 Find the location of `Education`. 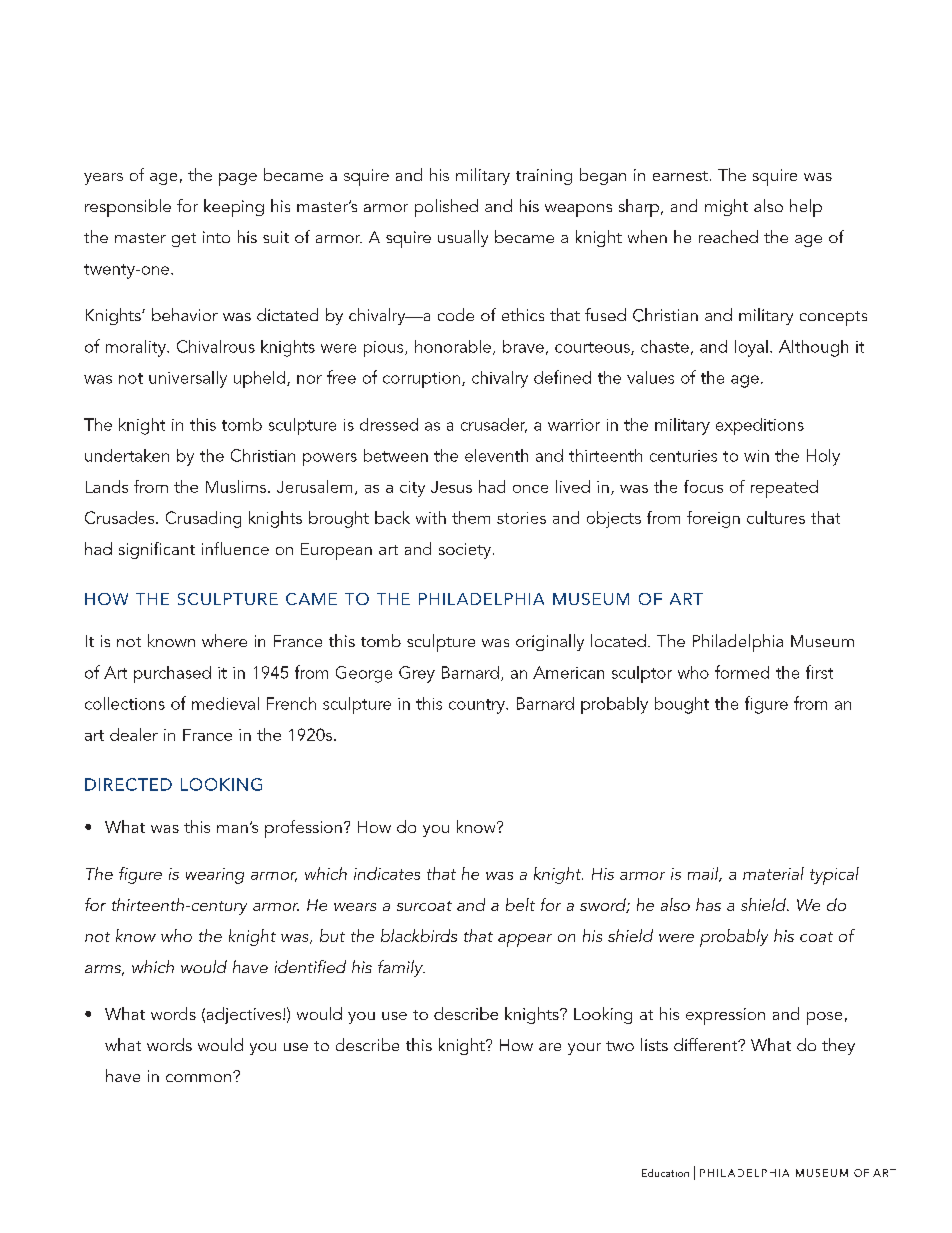

Education is located at coordinates (665, 1173).
